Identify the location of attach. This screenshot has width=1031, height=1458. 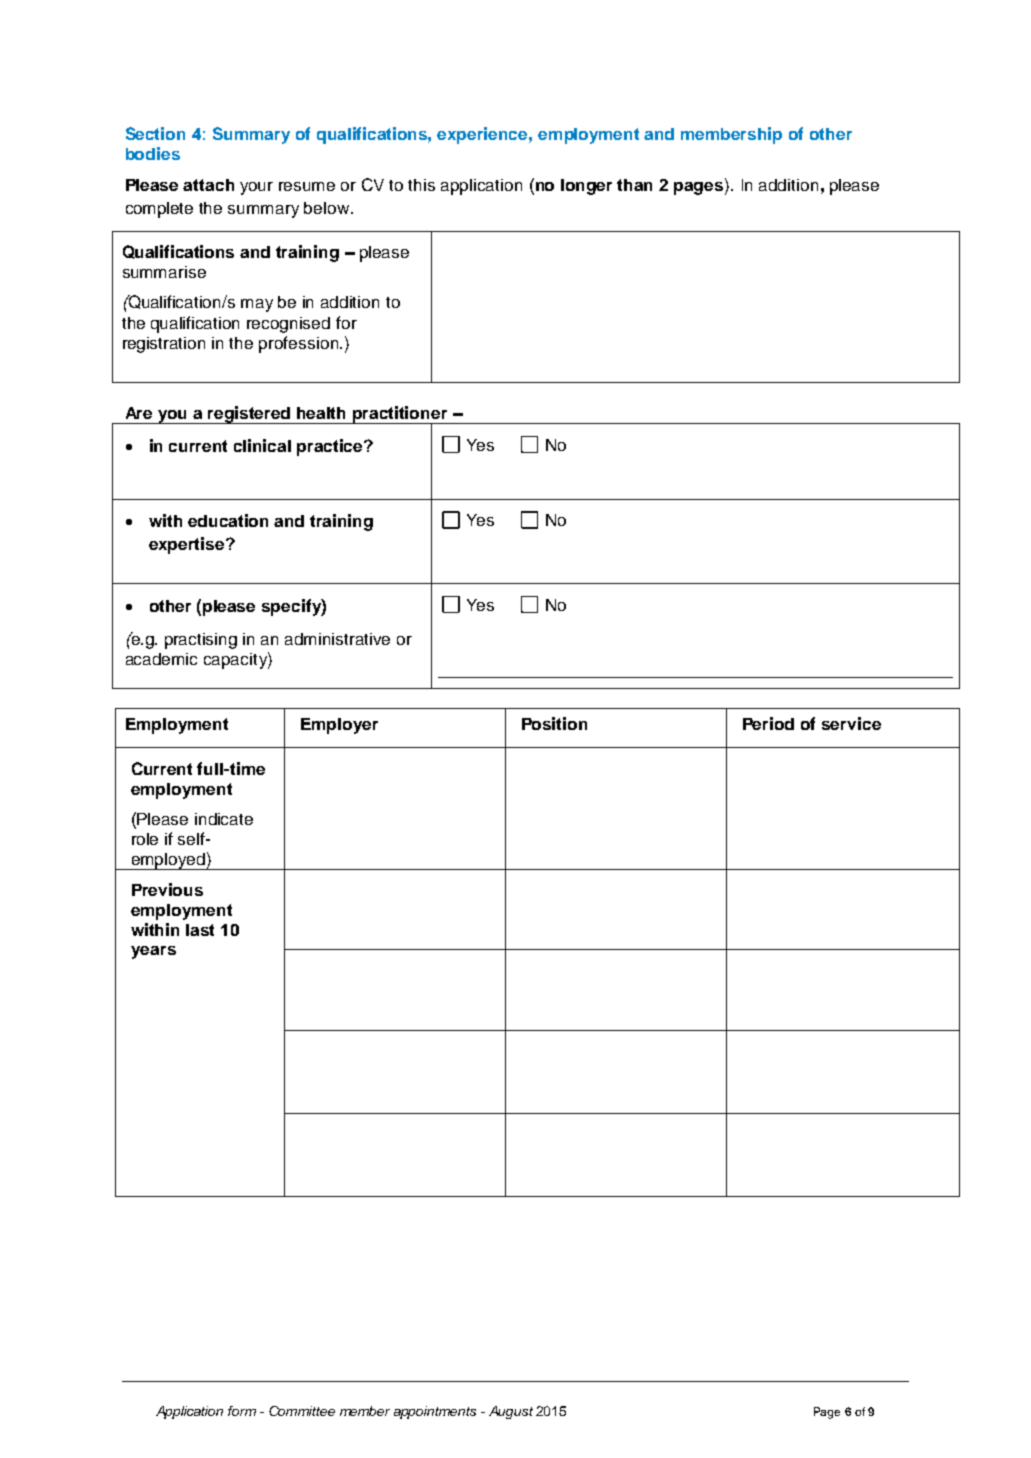
(208, 185).
